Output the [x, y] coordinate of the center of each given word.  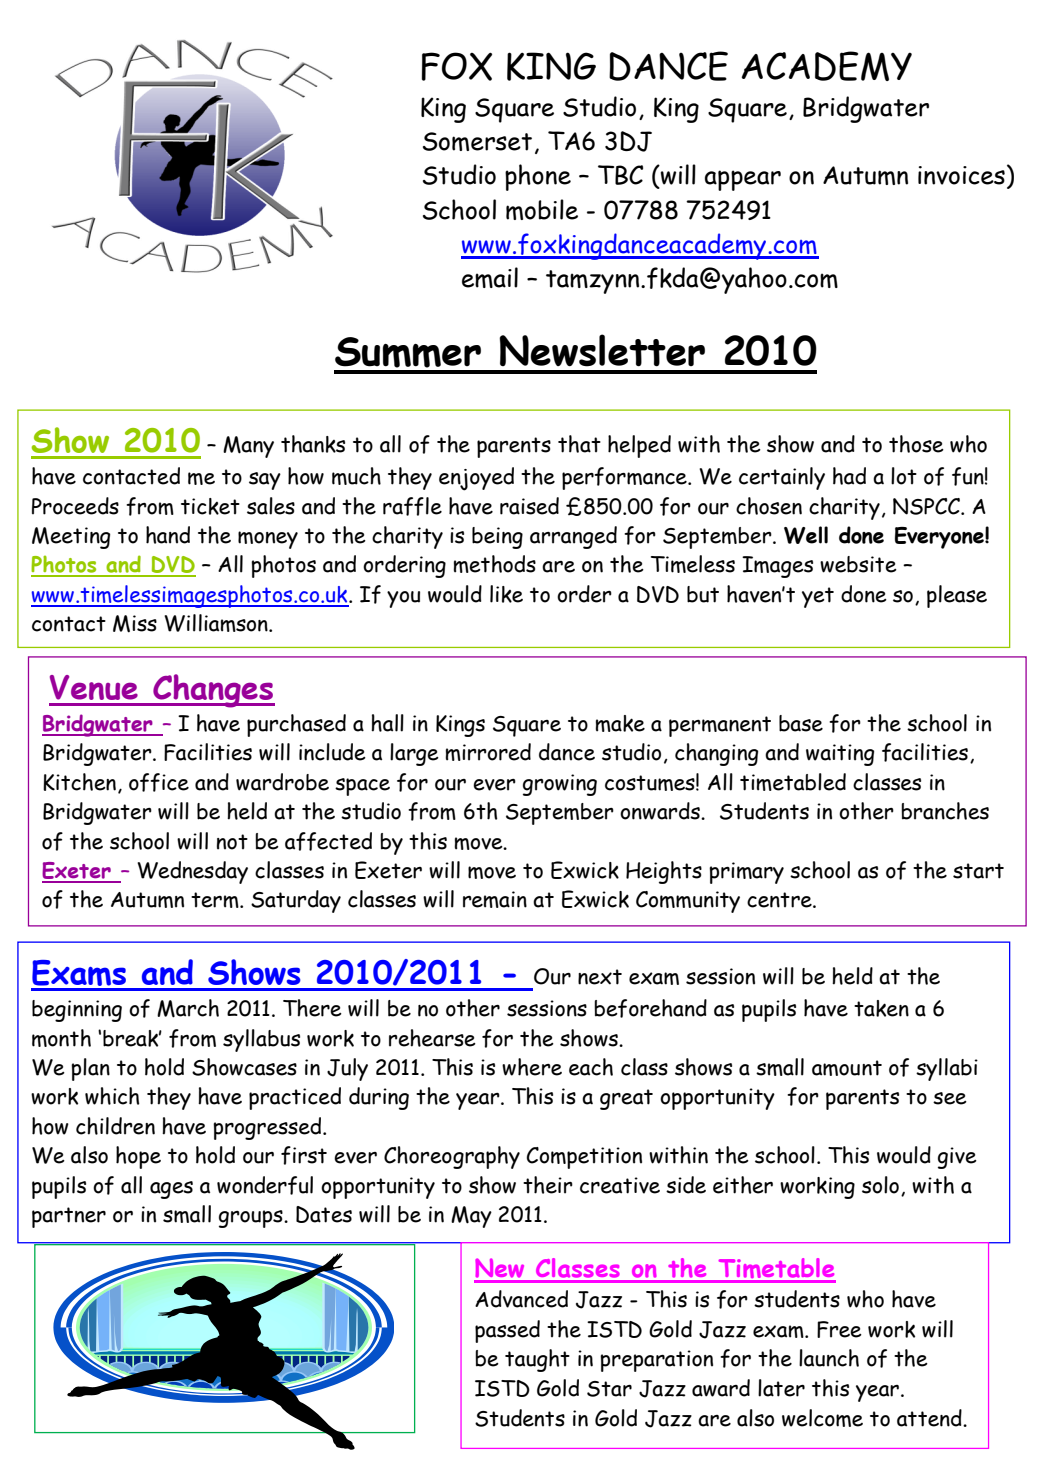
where [532, 1067]
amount [847, 1068]
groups [252, 1219]
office [159, 782]
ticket [210, 506]
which [112, 1096]
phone [538, 177]
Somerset [477, 141]
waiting [840, 755]
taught [537, 1360]
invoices [961, 175]
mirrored [488, 752]
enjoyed [476, 479]
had [849, 476]
